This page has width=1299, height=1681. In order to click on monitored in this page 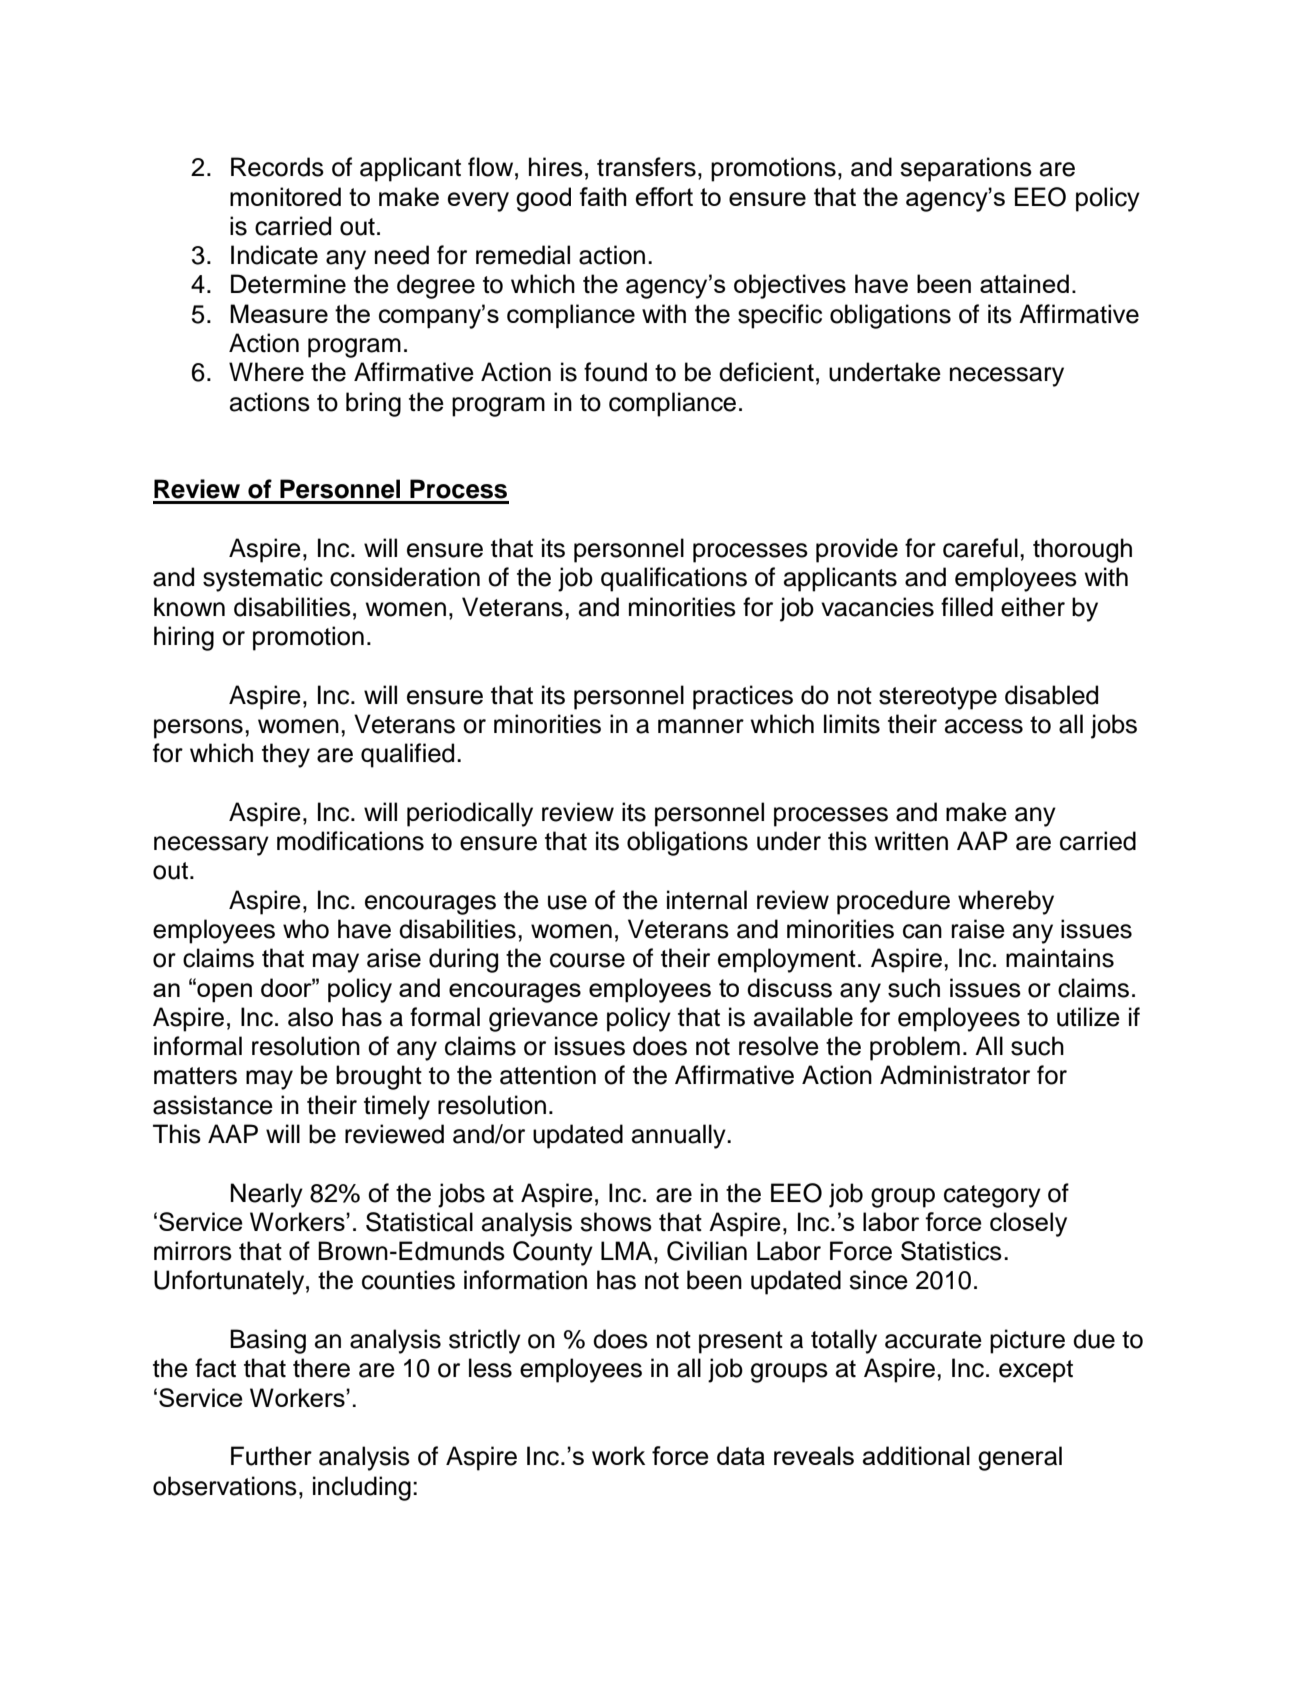, I will do `click(285, 196)`.
